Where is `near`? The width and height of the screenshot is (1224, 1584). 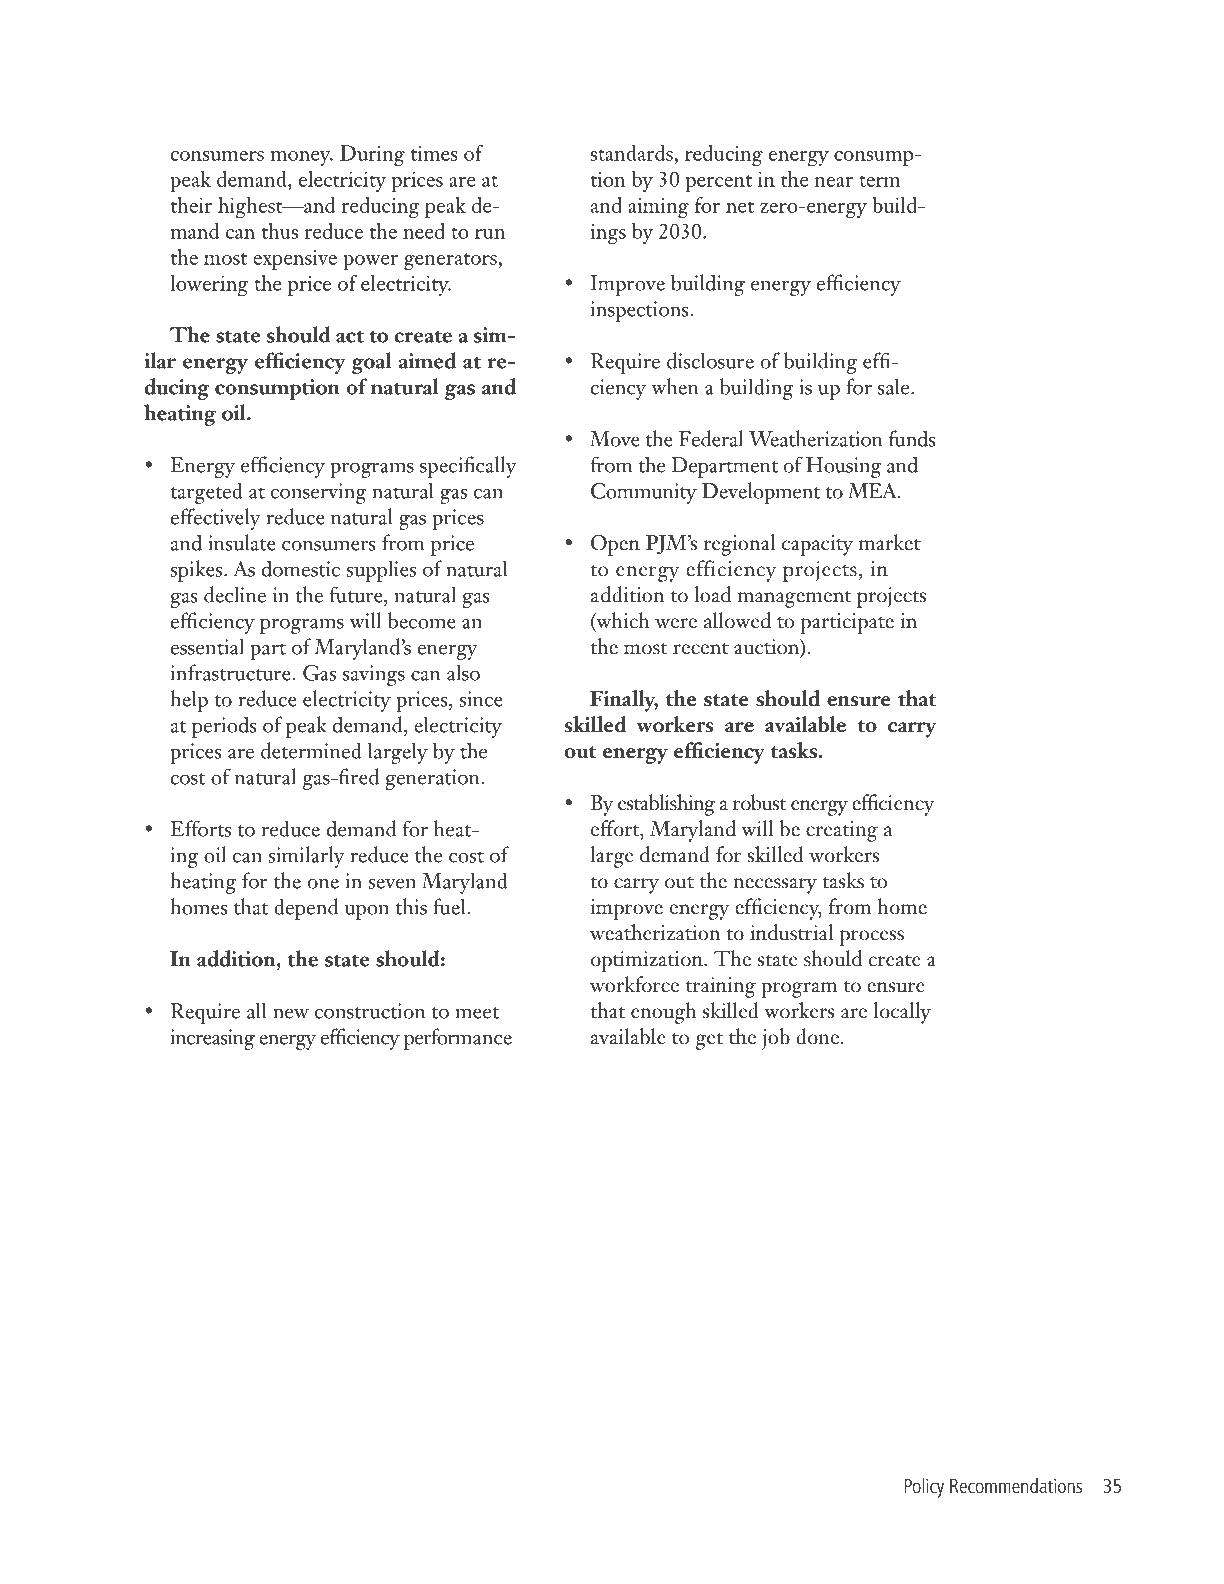
near is located at coordinates (833, 182).
